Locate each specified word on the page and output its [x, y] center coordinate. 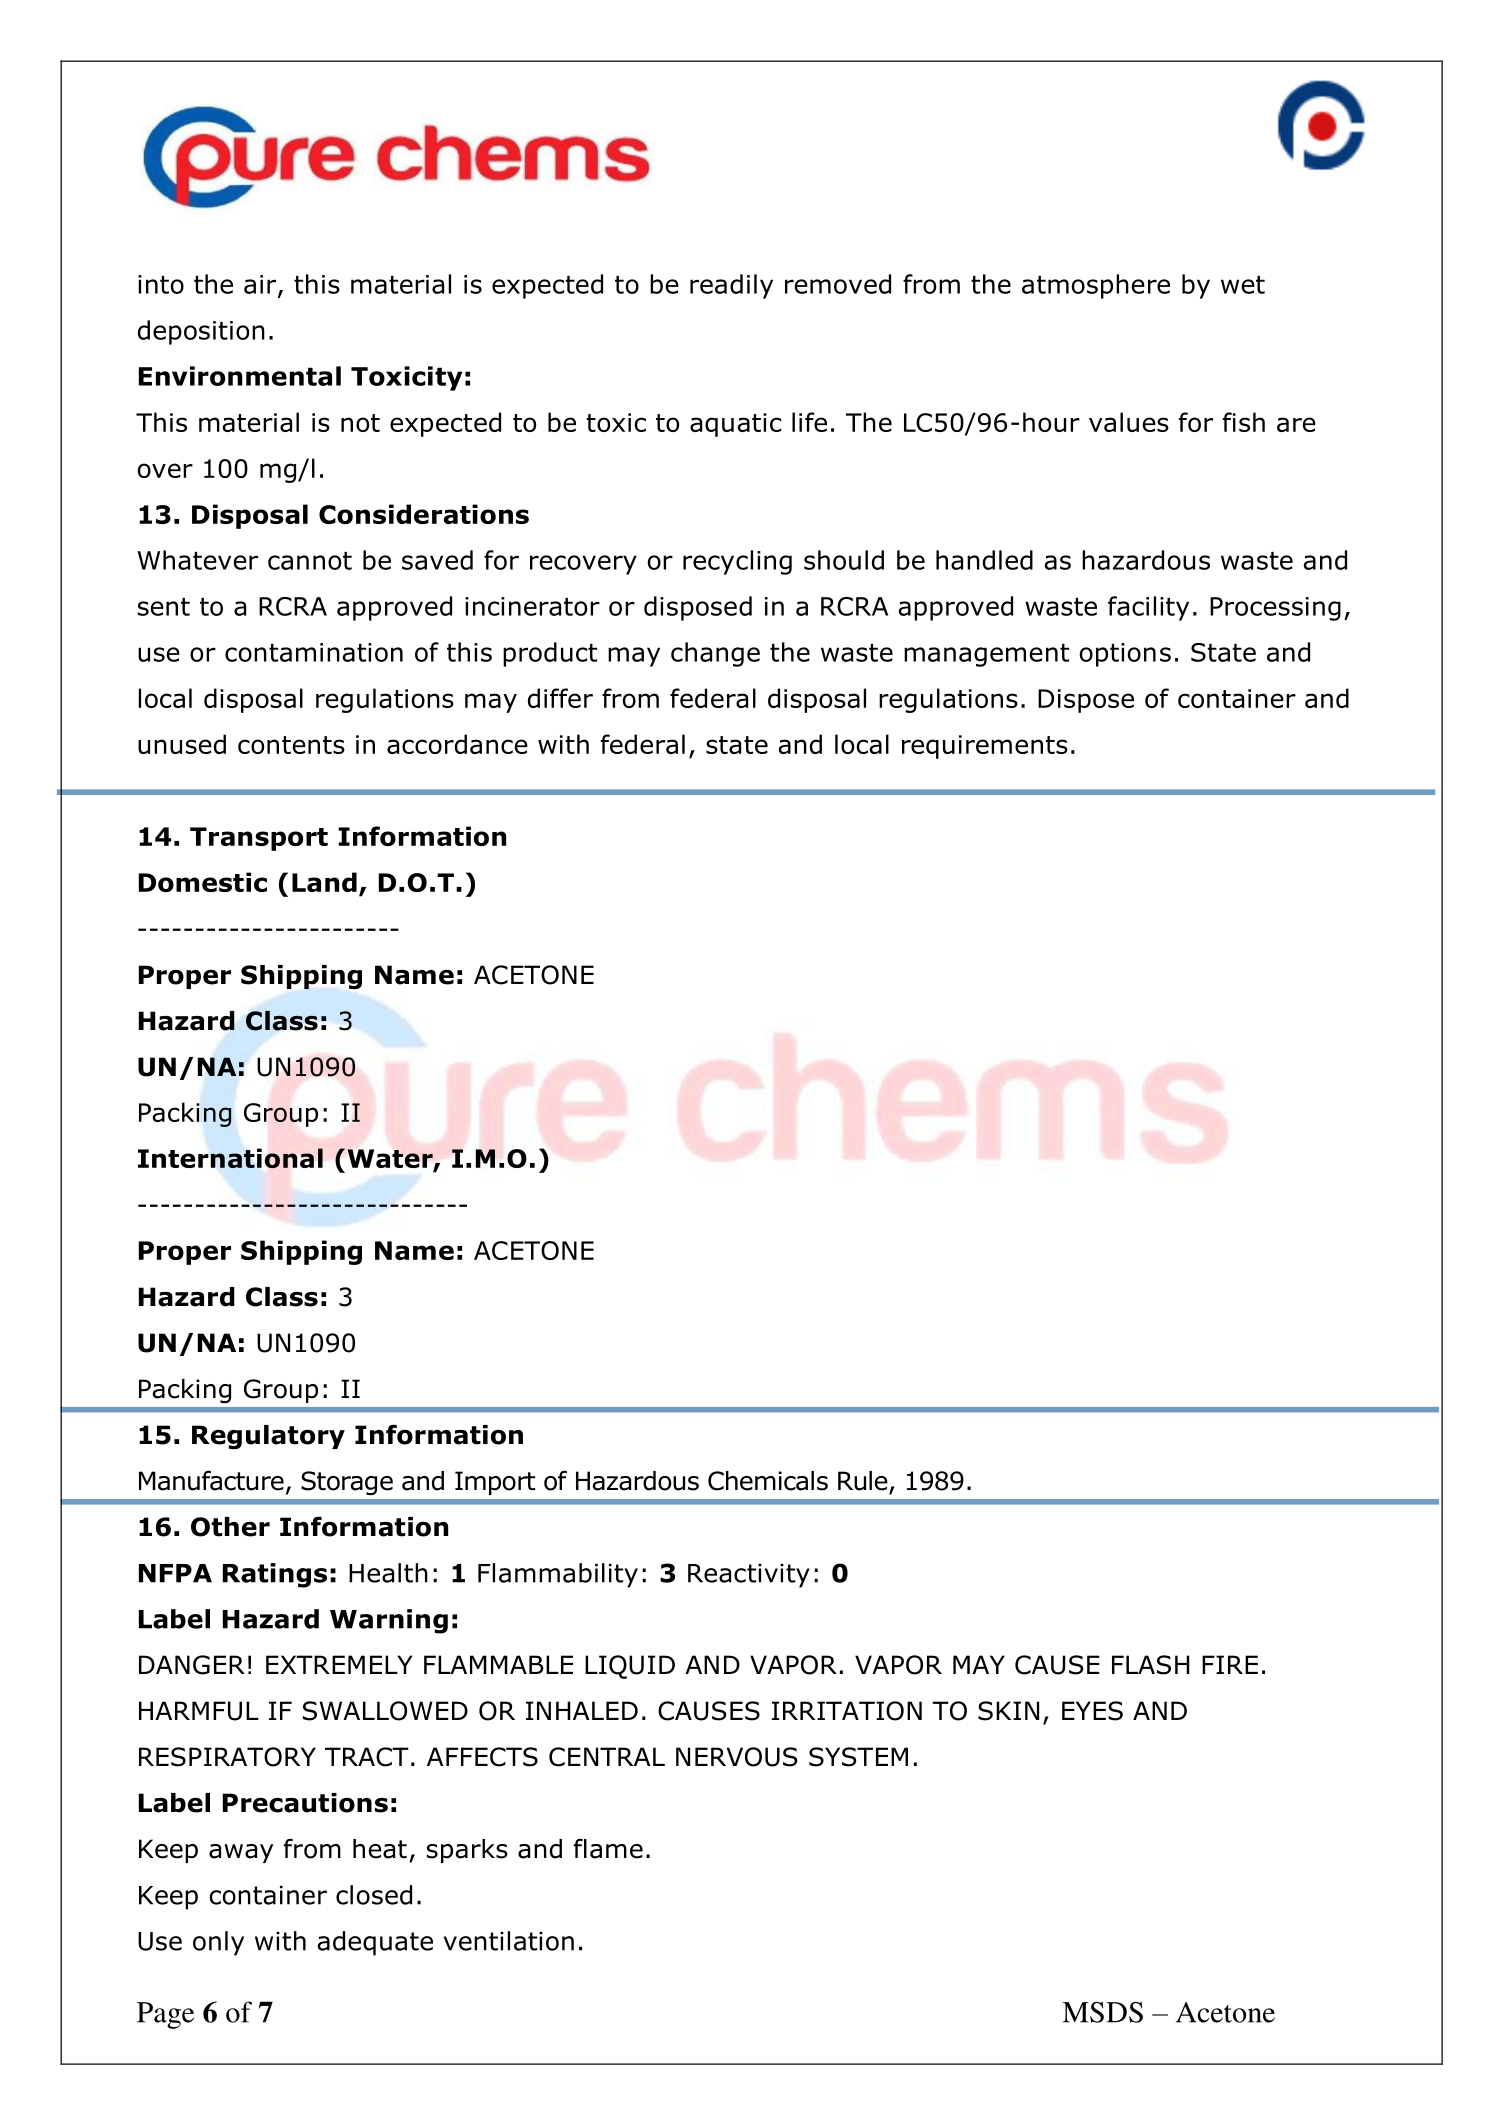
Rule [863, 1481]
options [1125, 655]
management [986, 655]
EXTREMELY [339, 1664]
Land [324, 882]
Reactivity [749, 1576]
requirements [985, 747]
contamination [314, 652]
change [715, 654]
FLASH [1150, 1665]
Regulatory [268, 1437]
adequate [375, 1943]
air [261, 285]
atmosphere [1096, 286]
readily [731, 286]
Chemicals [768, 1481]
